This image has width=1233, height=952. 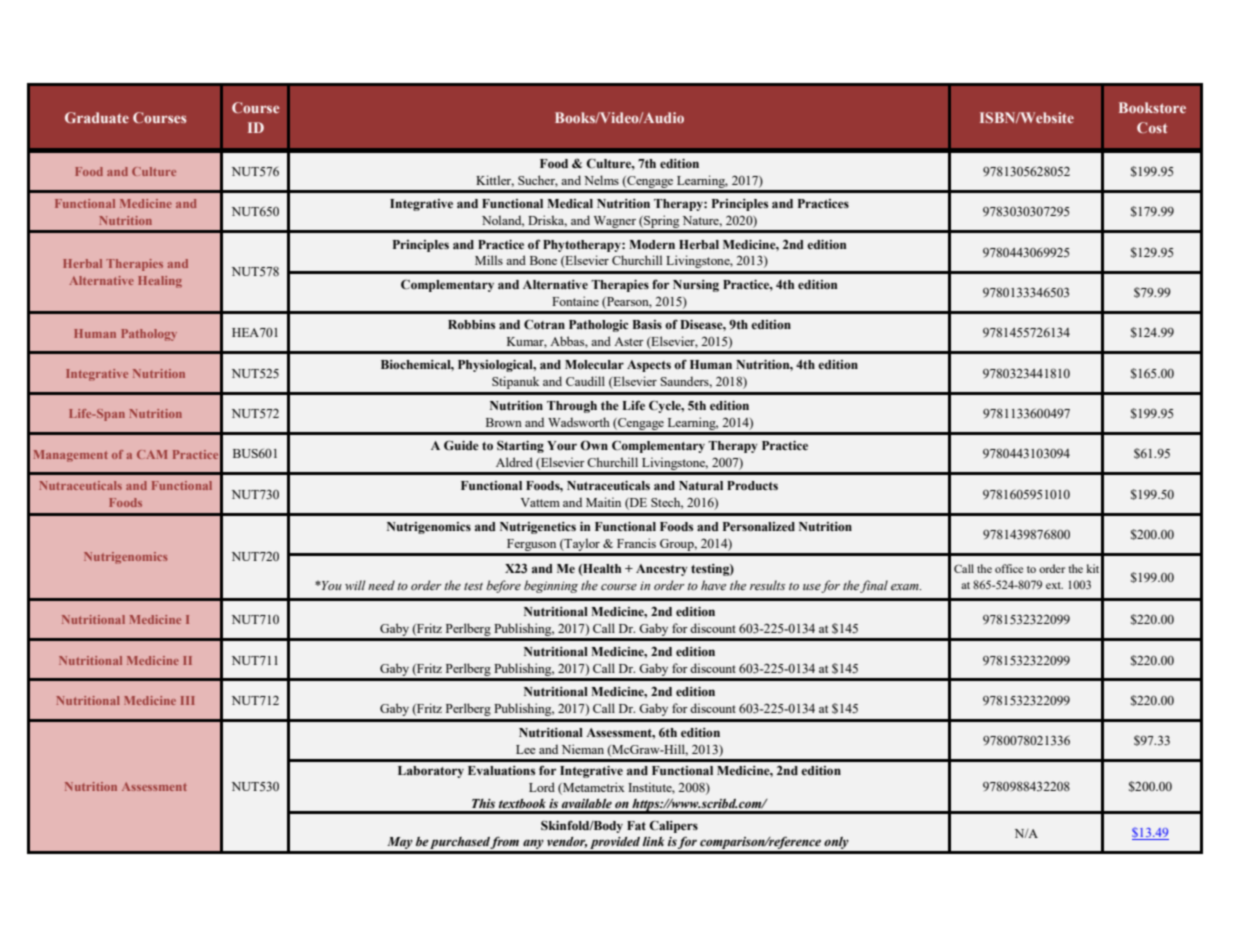 What do you see at coordinates (97, 117) in the image?
I see `Graduate` at bounding box center [97, 117].
